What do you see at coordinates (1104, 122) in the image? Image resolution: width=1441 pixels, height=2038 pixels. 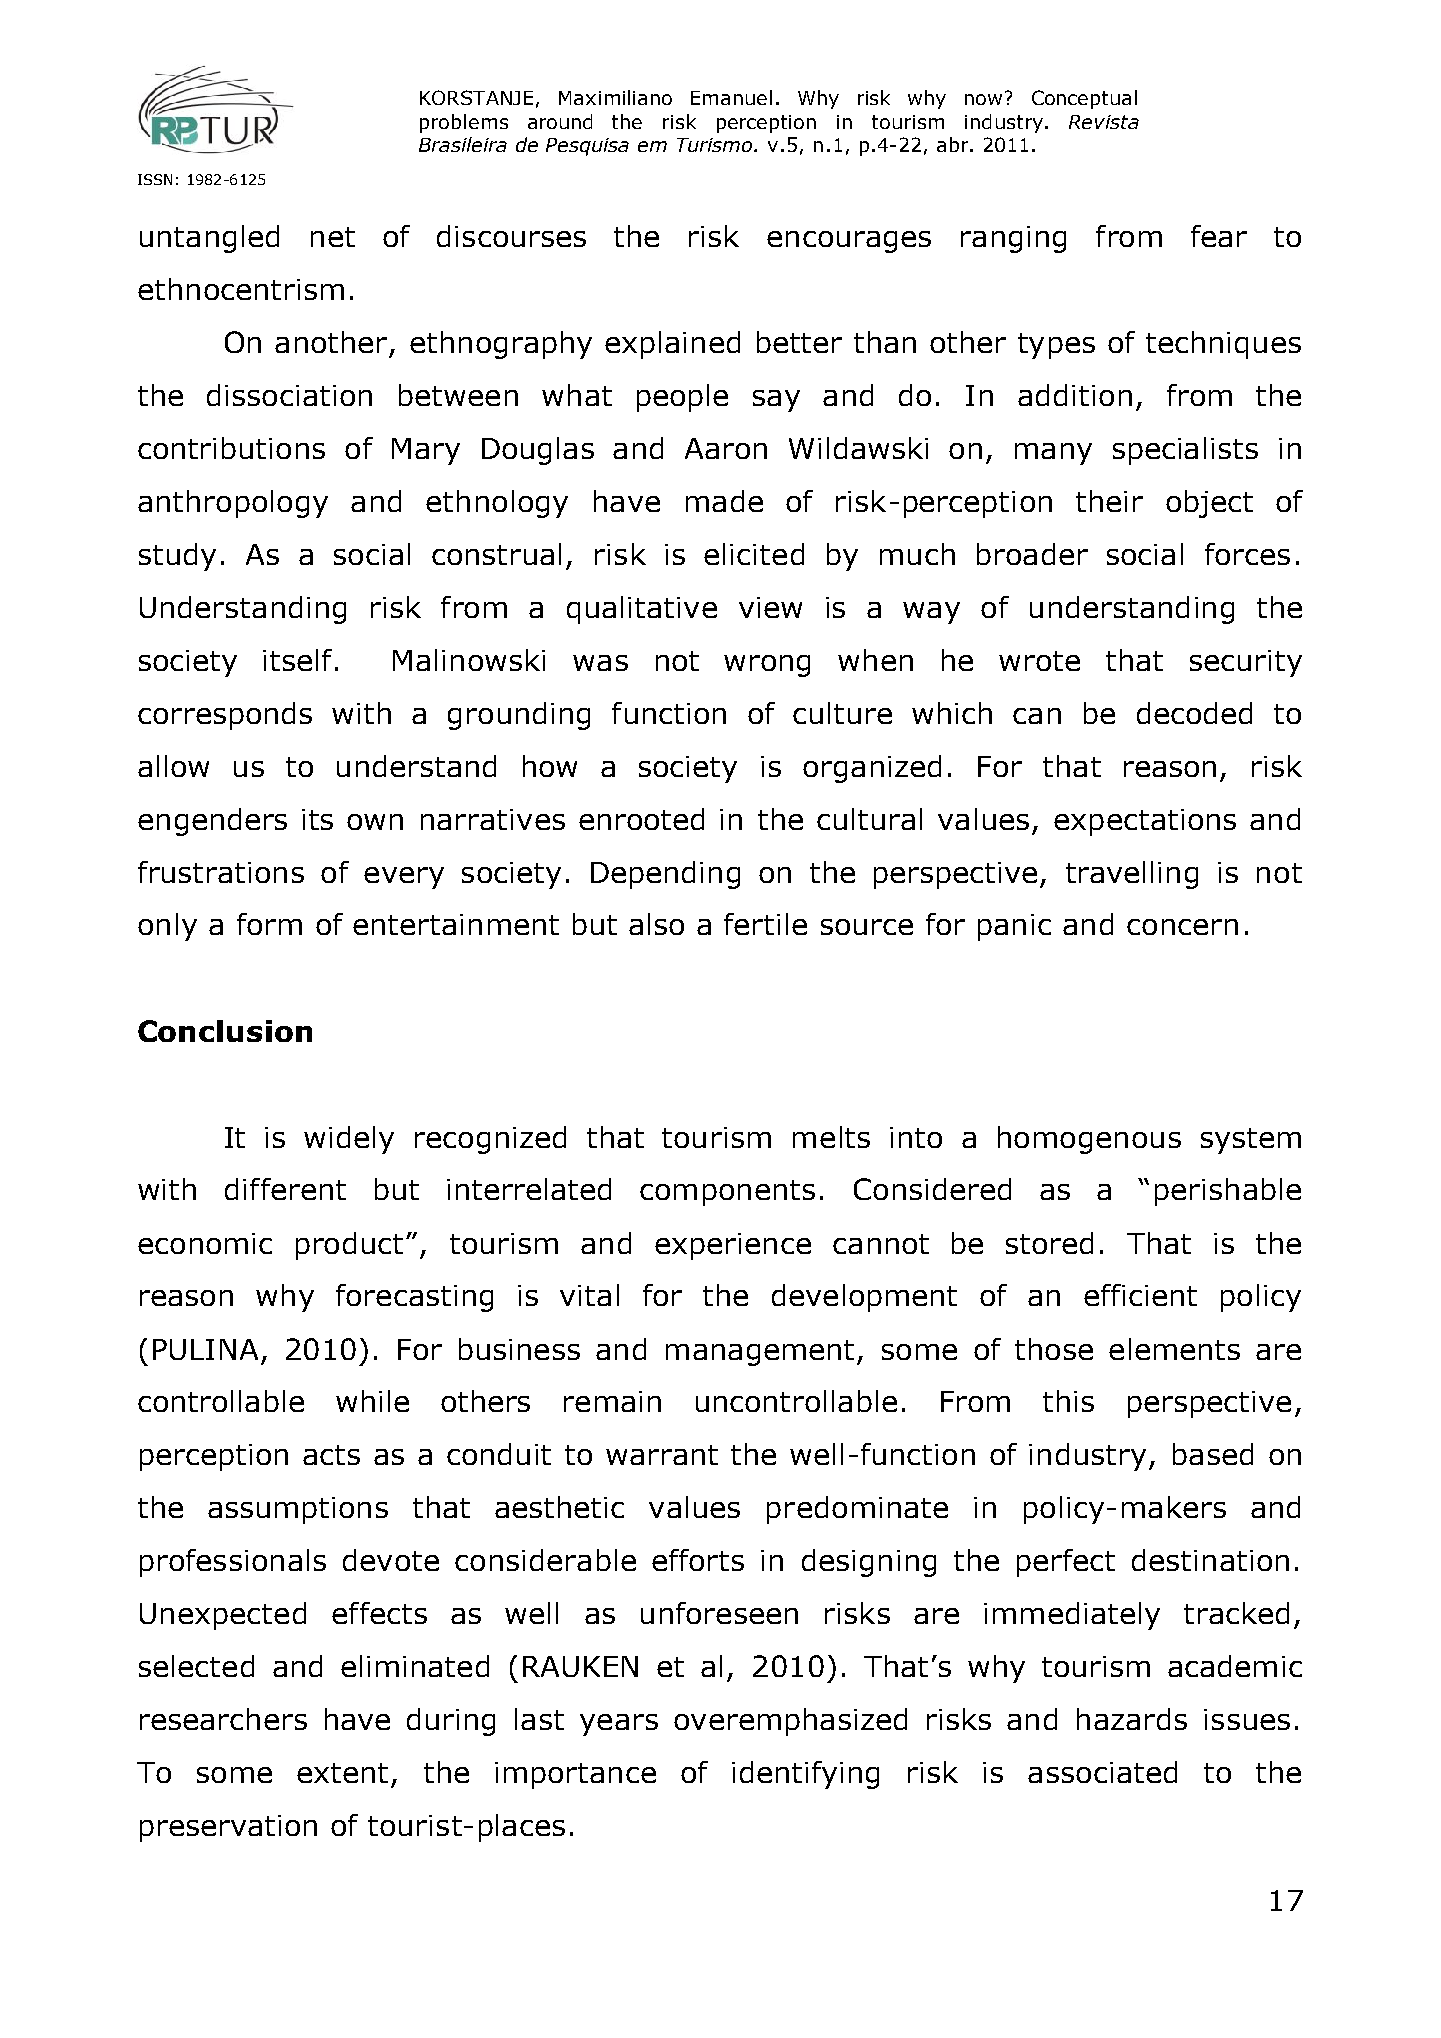 I see `Revista` at bounding box center [1104, 122].
